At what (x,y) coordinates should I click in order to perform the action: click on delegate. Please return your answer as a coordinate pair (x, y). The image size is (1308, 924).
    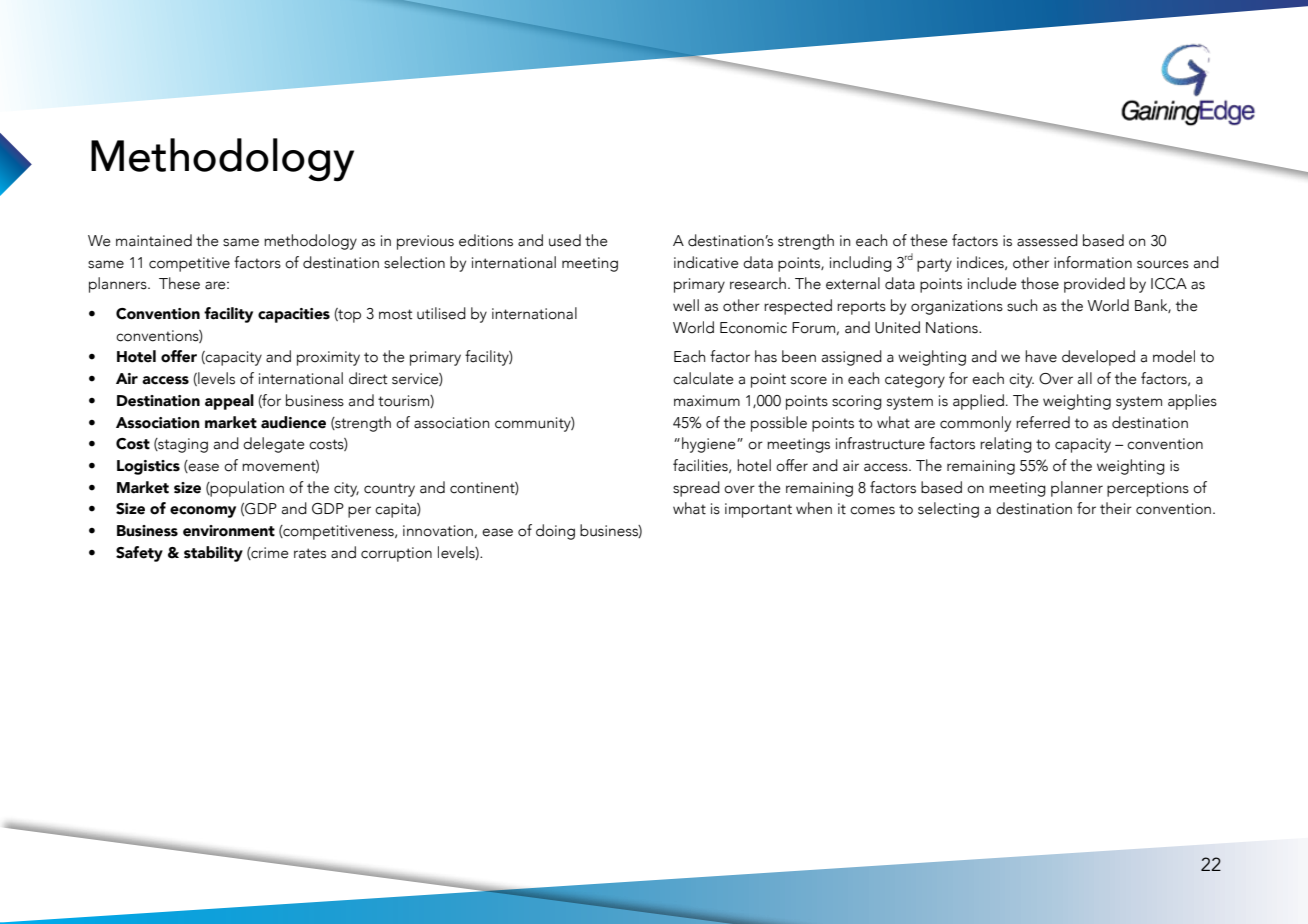
    Looking at the image, I should click on (274, 445).
